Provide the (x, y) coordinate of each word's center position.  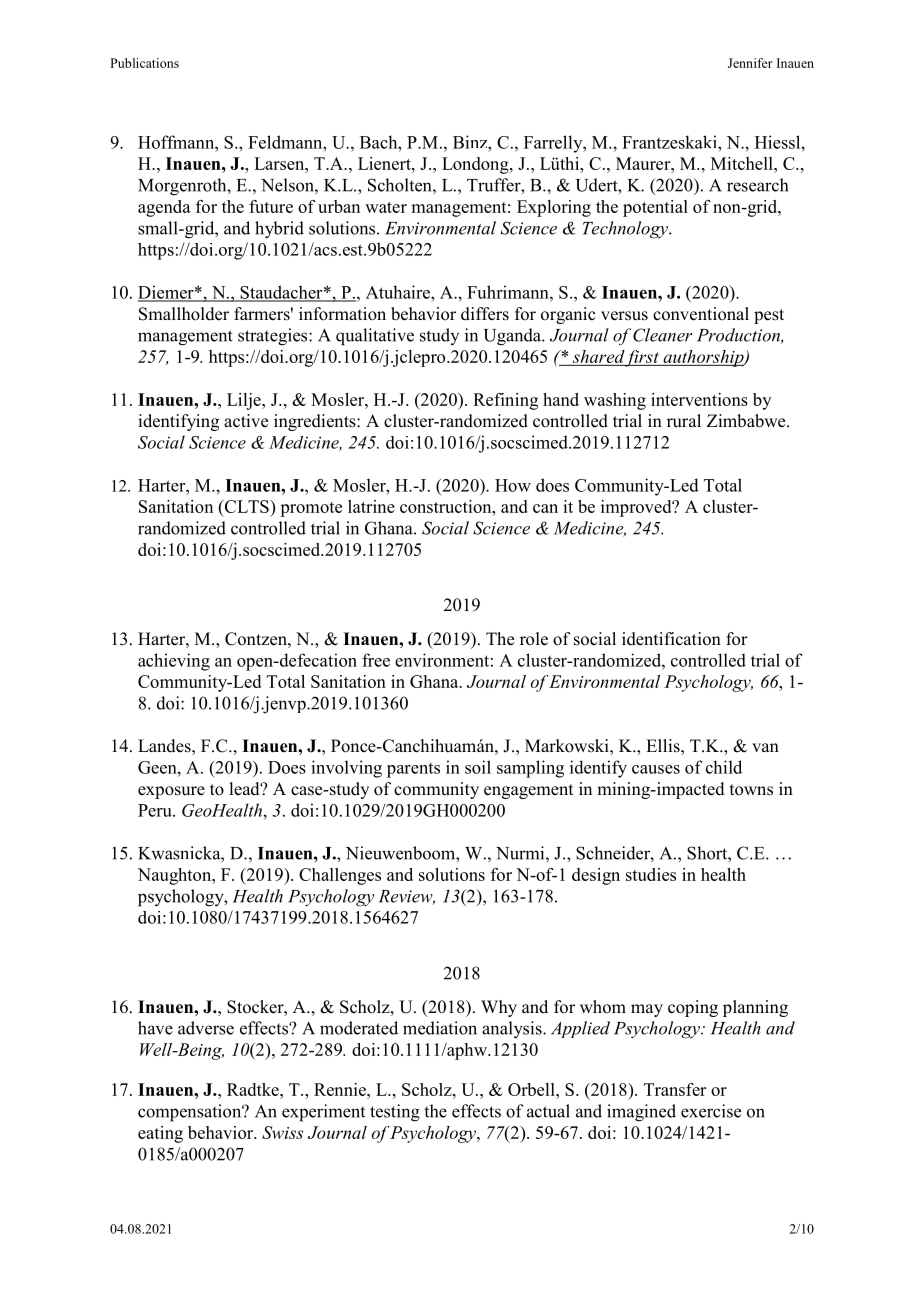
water (386, 207)
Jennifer (750, 63)
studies (651, 874)
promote (311, 509)
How (513, 485)
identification (671, 639)
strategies (274, 337)
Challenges (340, 876)
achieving (174, 662)
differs (485, 314)
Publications (144, 63)
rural (684, 420)
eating (160, 1134)
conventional (701, 314)
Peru (156, 810)
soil (478, 767)
